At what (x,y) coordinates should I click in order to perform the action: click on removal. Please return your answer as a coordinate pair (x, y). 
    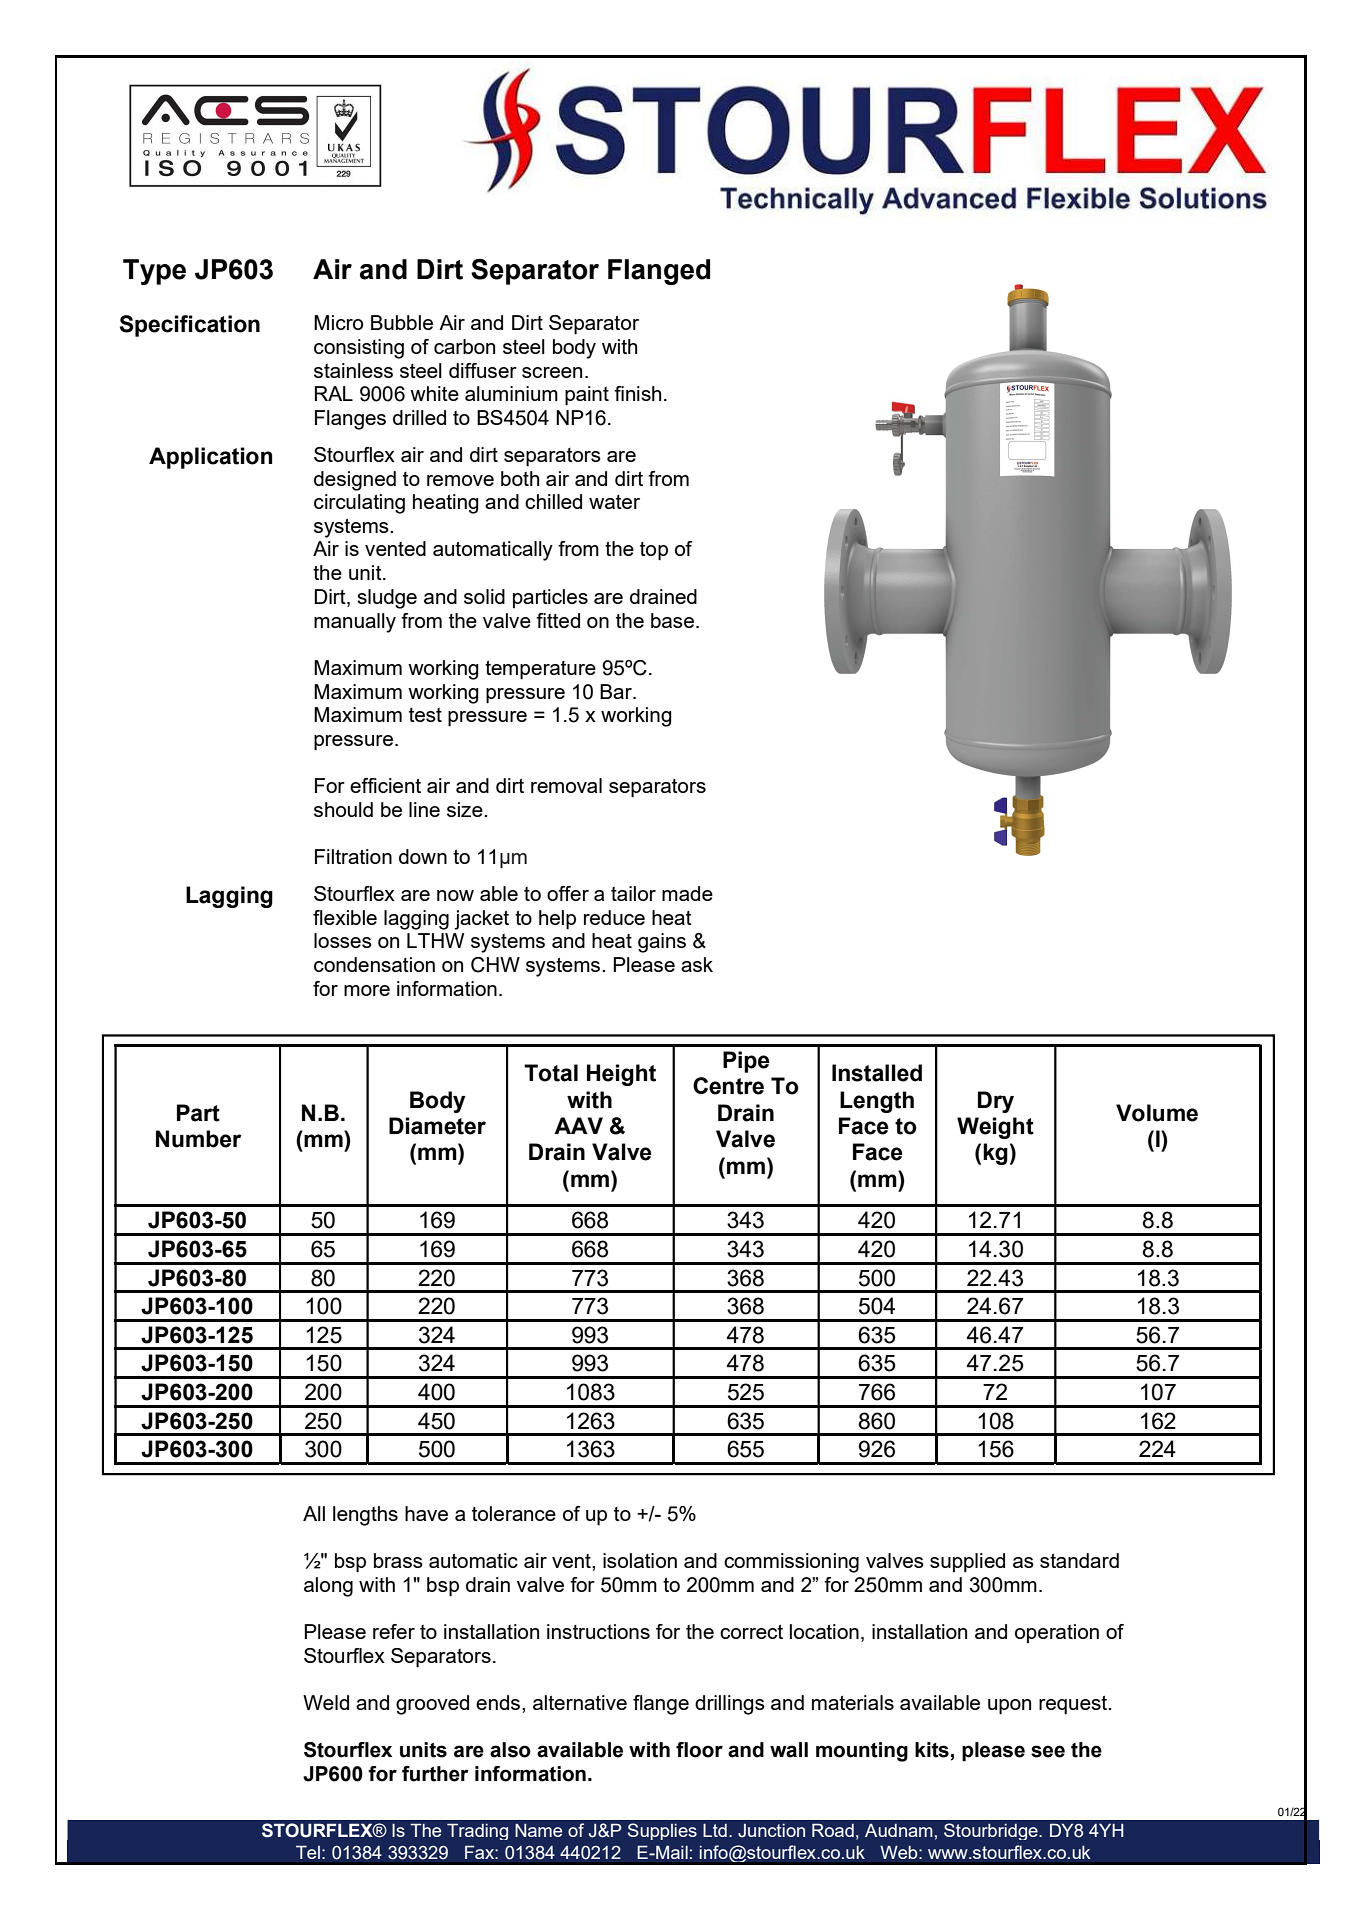
    Looking at the image, I should click on (566, 785).
